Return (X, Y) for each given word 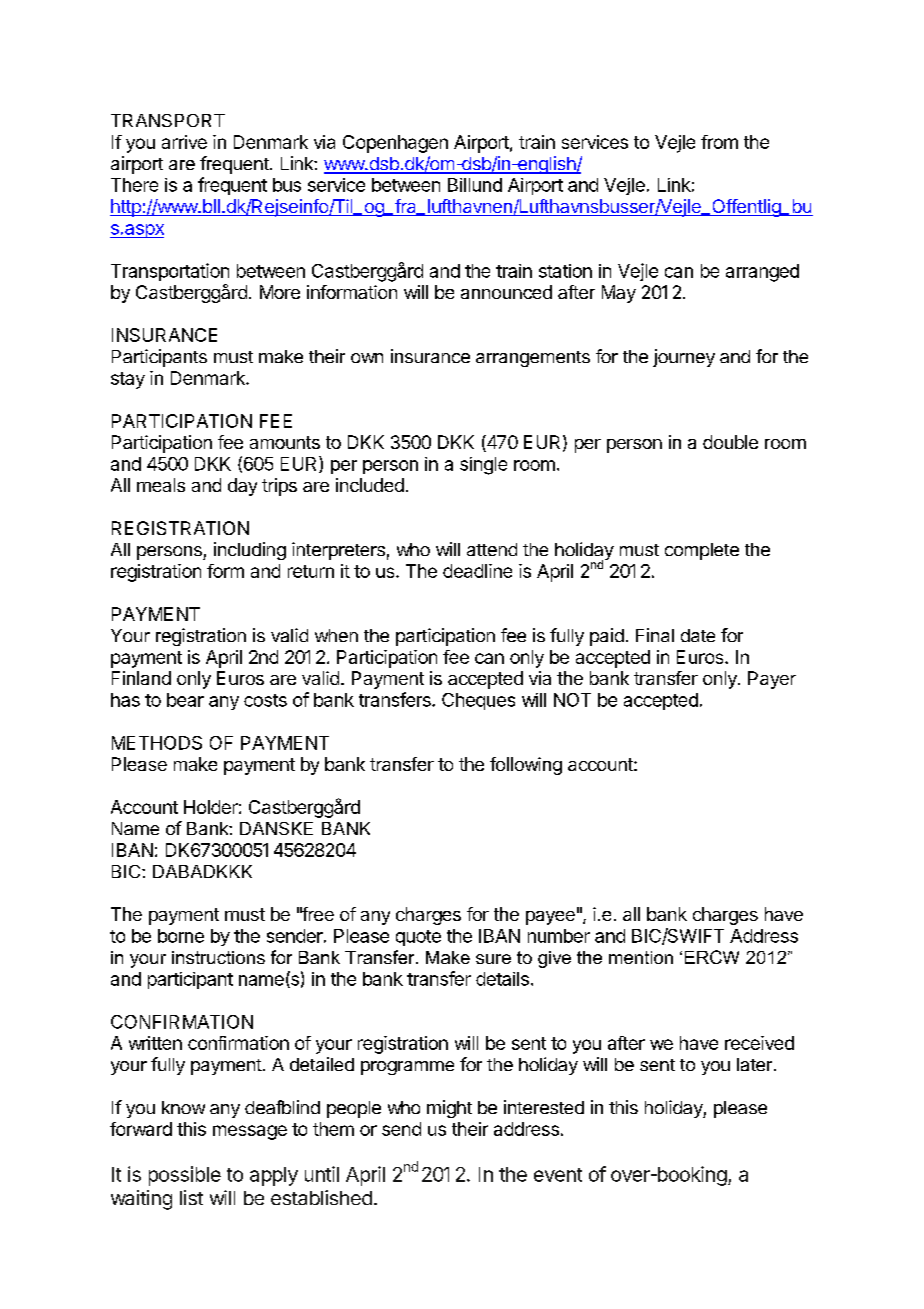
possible (185, 1176)
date (698, 635)
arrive (184, 142)
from (719, 142)
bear (185, 700)
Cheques (478, 701)
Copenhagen (395, 144)
